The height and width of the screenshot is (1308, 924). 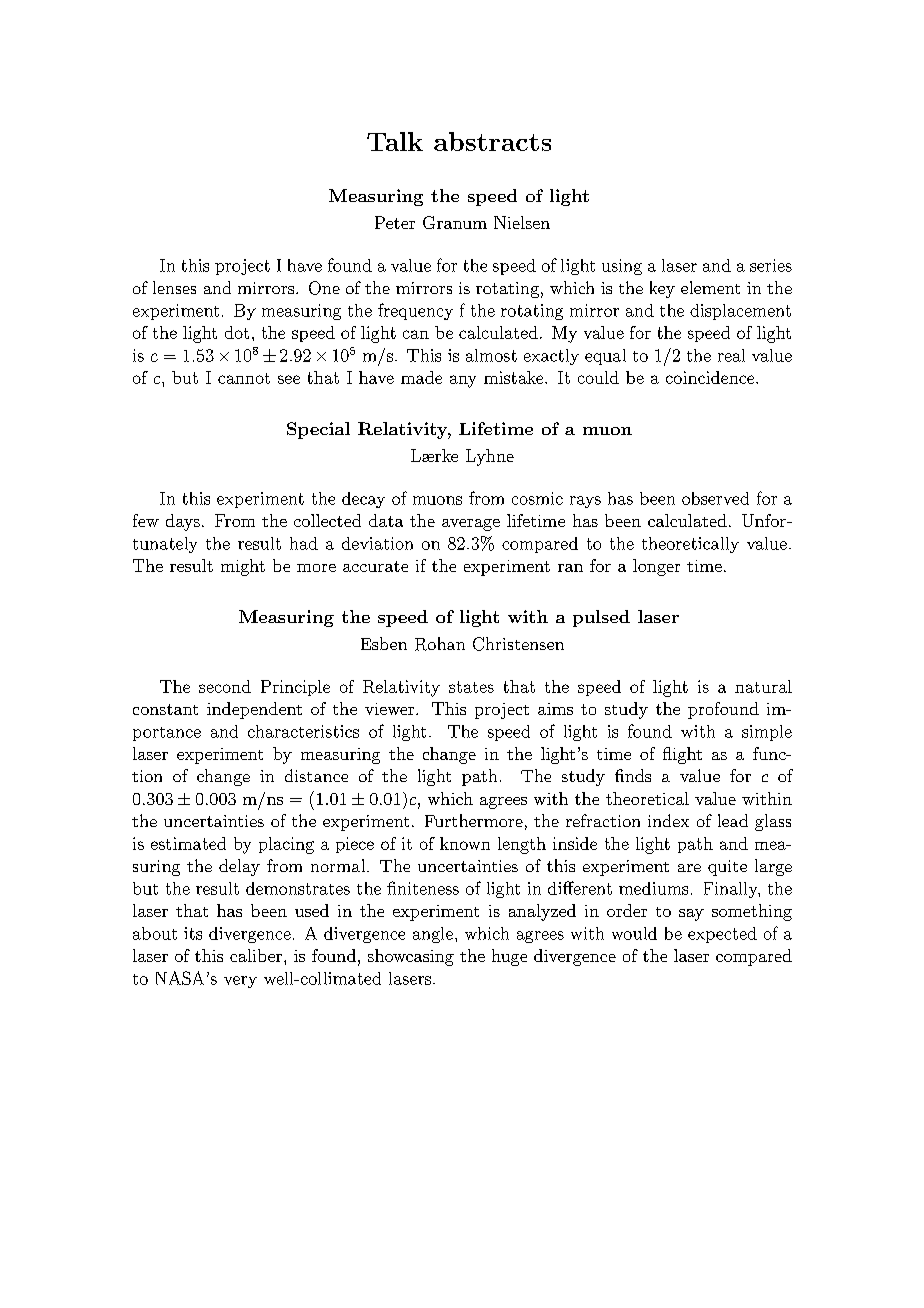 I want to click on second, so click(x=225, y=686).
